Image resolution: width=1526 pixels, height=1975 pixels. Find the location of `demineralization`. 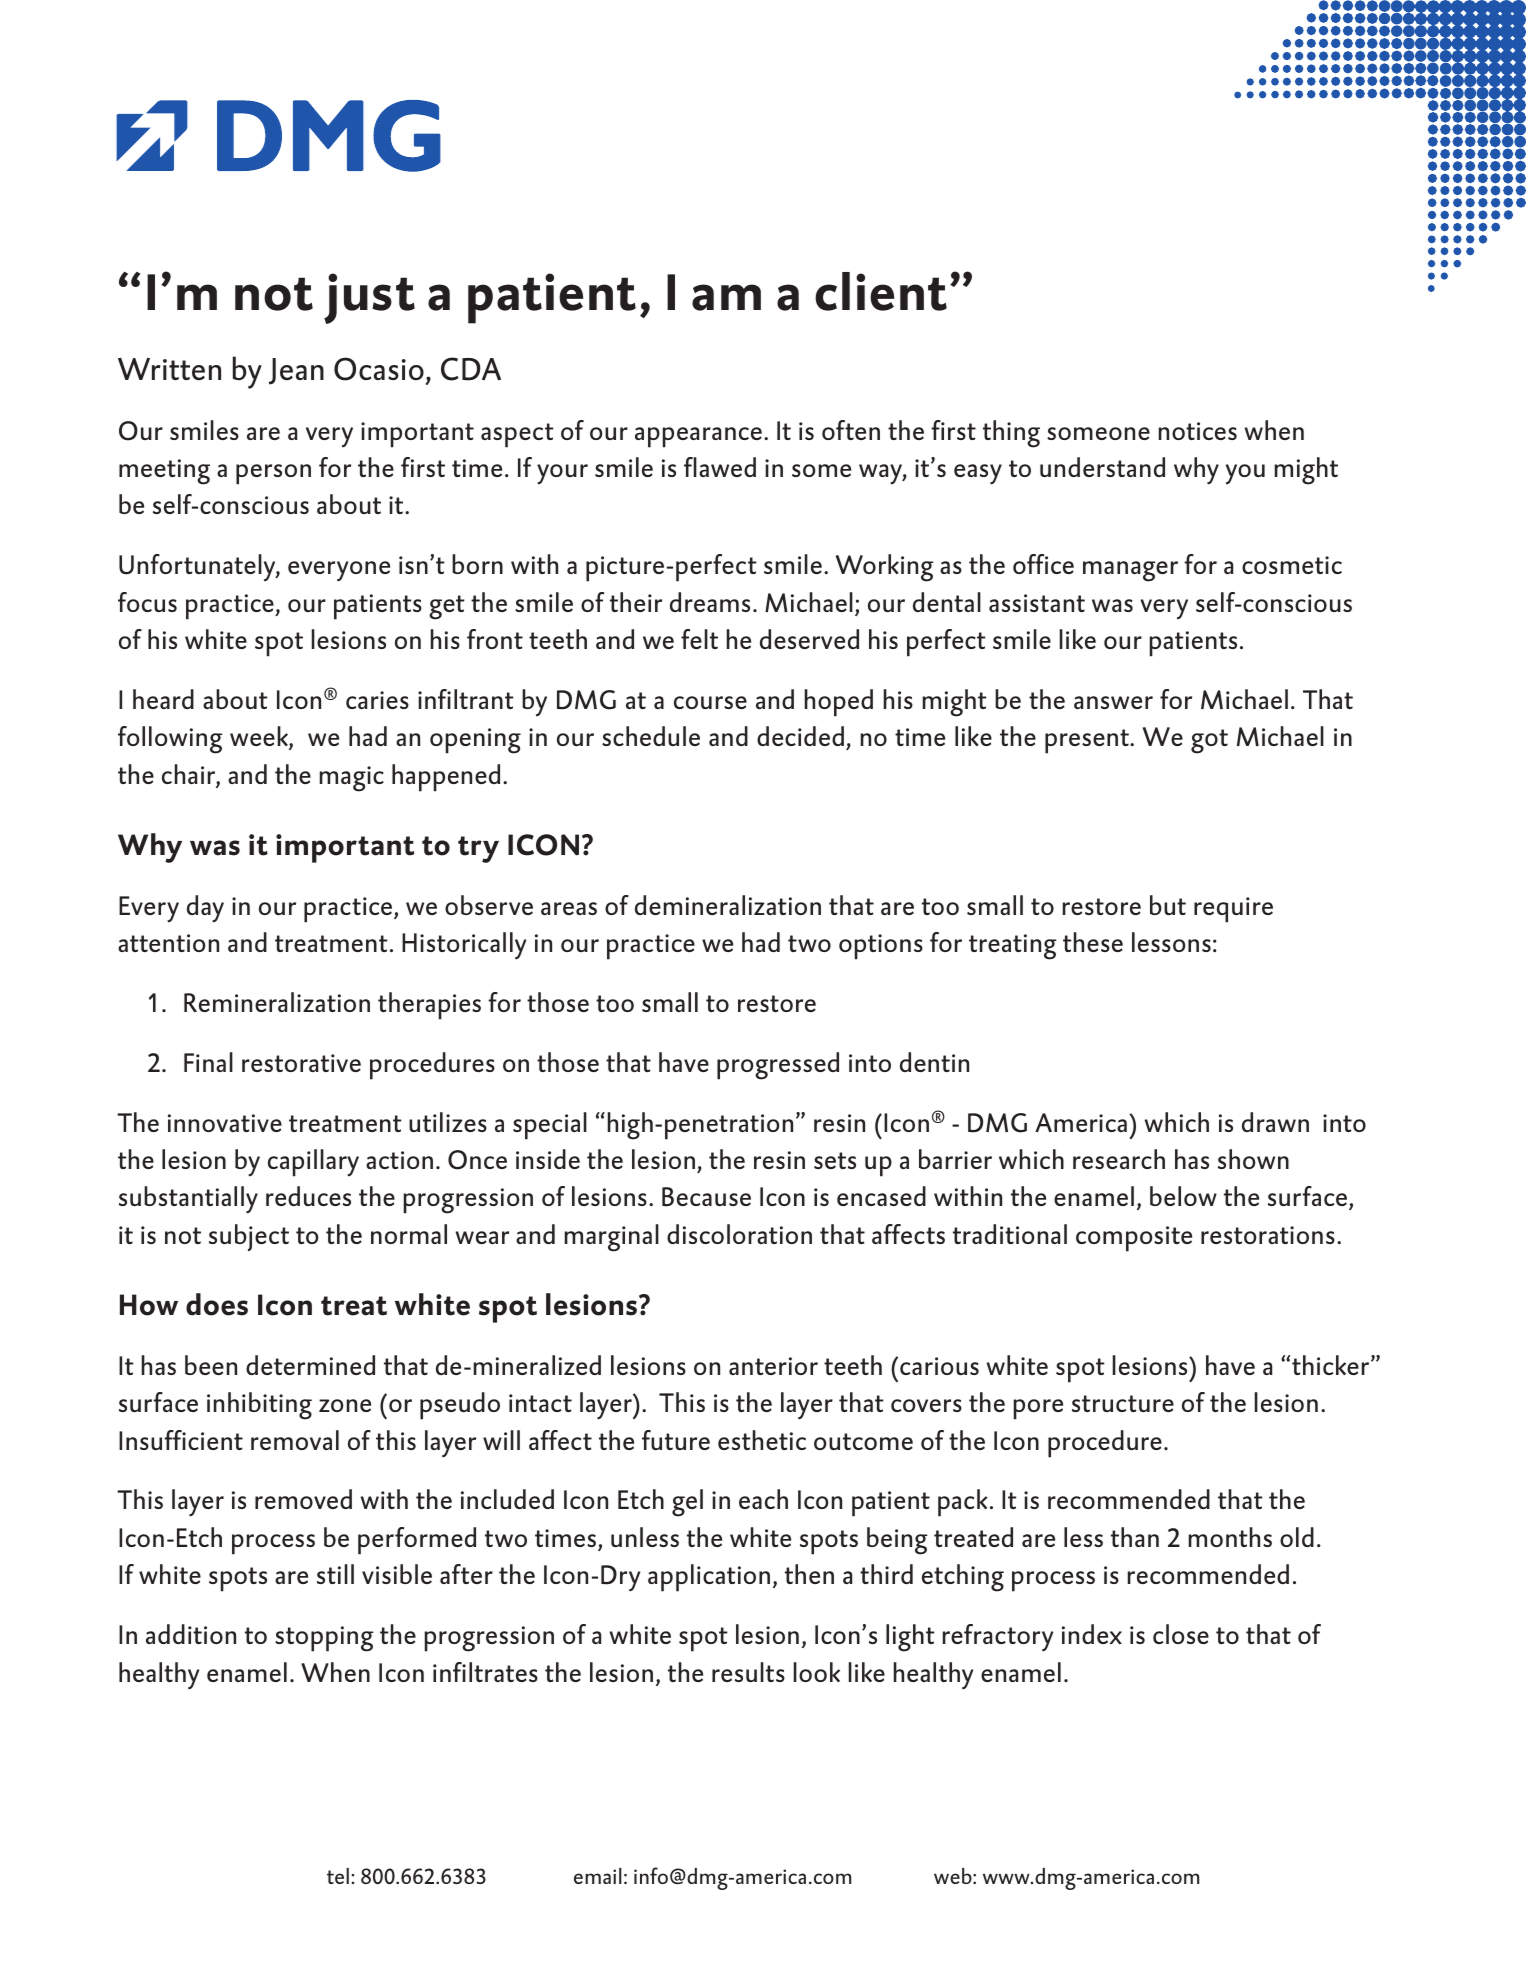

demineralization is located at coordinates (728, 905).
